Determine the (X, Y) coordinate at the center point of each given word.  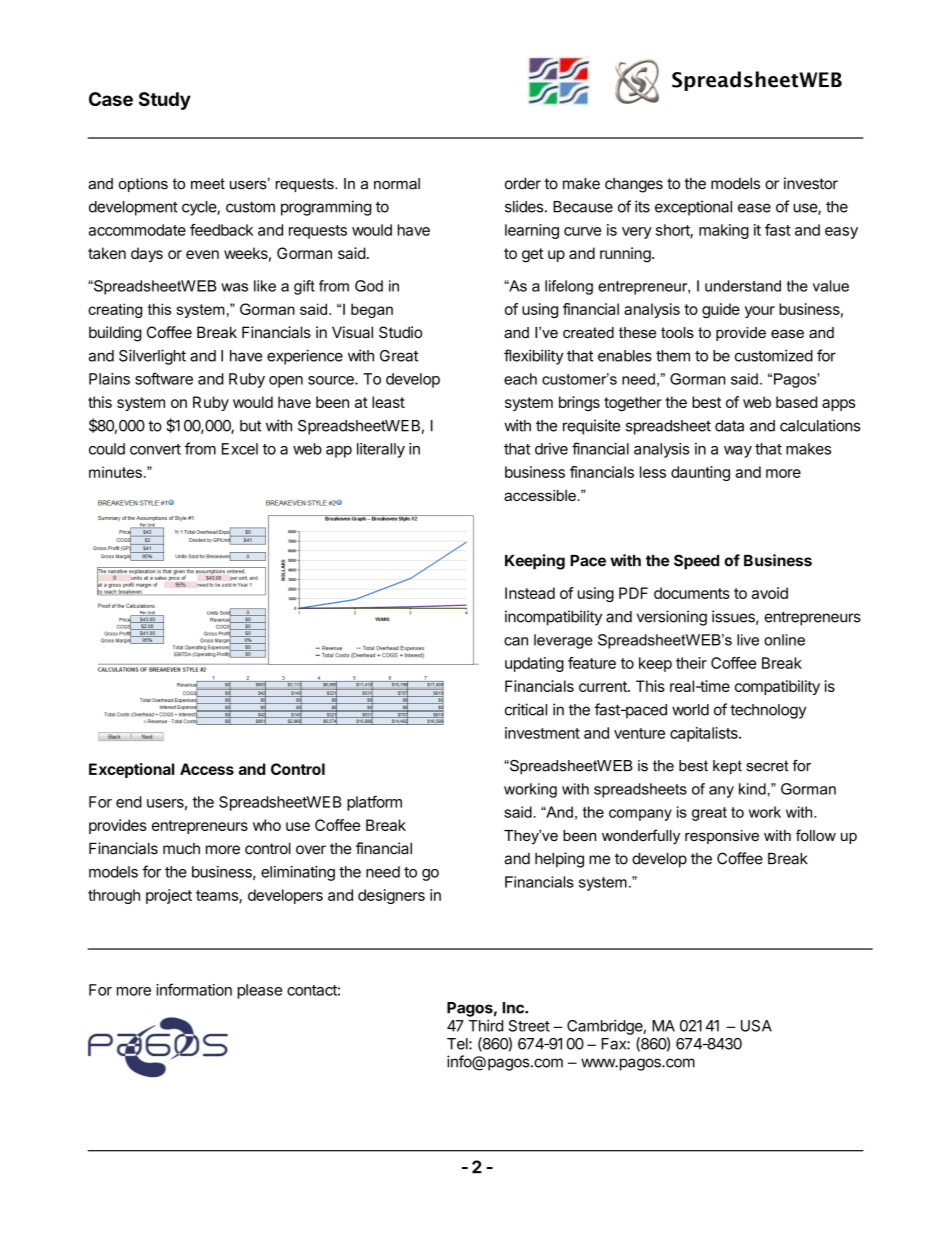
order (523, 183)
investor (811, 183)
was (234, 287)
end (129, 802)
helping (559, 860)
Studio (400, 332)
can (516, 641)
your (760, 312)
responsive (722, 837)
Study (165, 101)
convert (155, 449)
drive (551, 449)
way (738, 452)
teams (218, 896)
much (181, 849)
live (748, 640)
